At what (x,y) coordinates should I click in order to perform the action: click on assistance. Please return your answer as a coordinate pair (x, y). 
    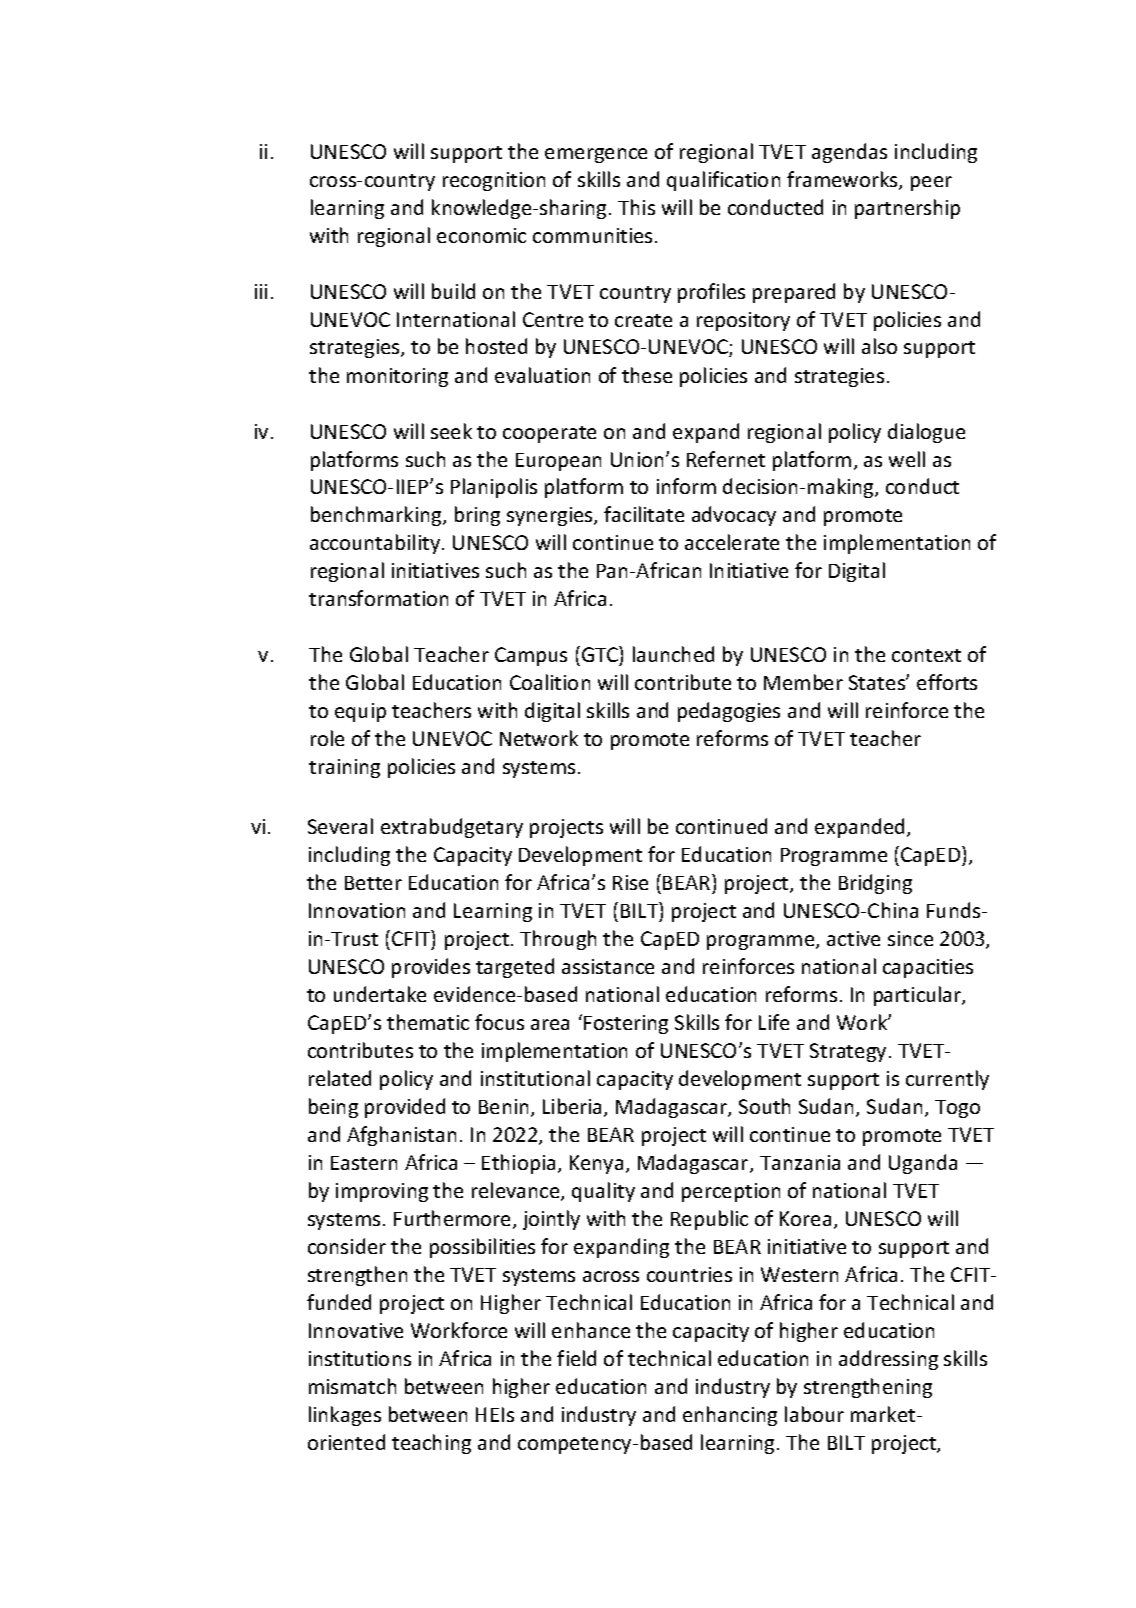
    Looking at the image, I should click on (608, 966).
